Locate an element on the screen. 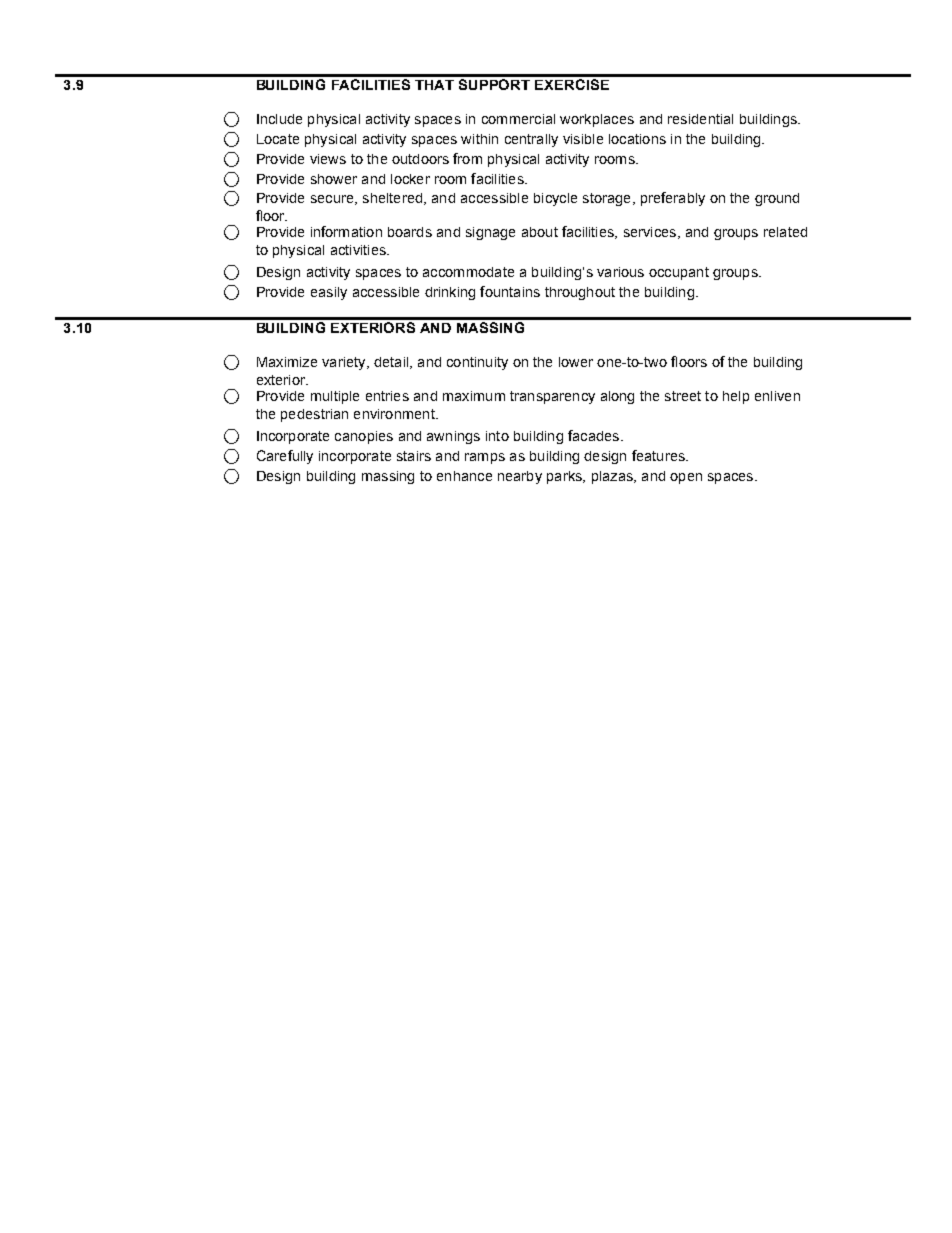  stairs is located at coordinates (414, 456).
